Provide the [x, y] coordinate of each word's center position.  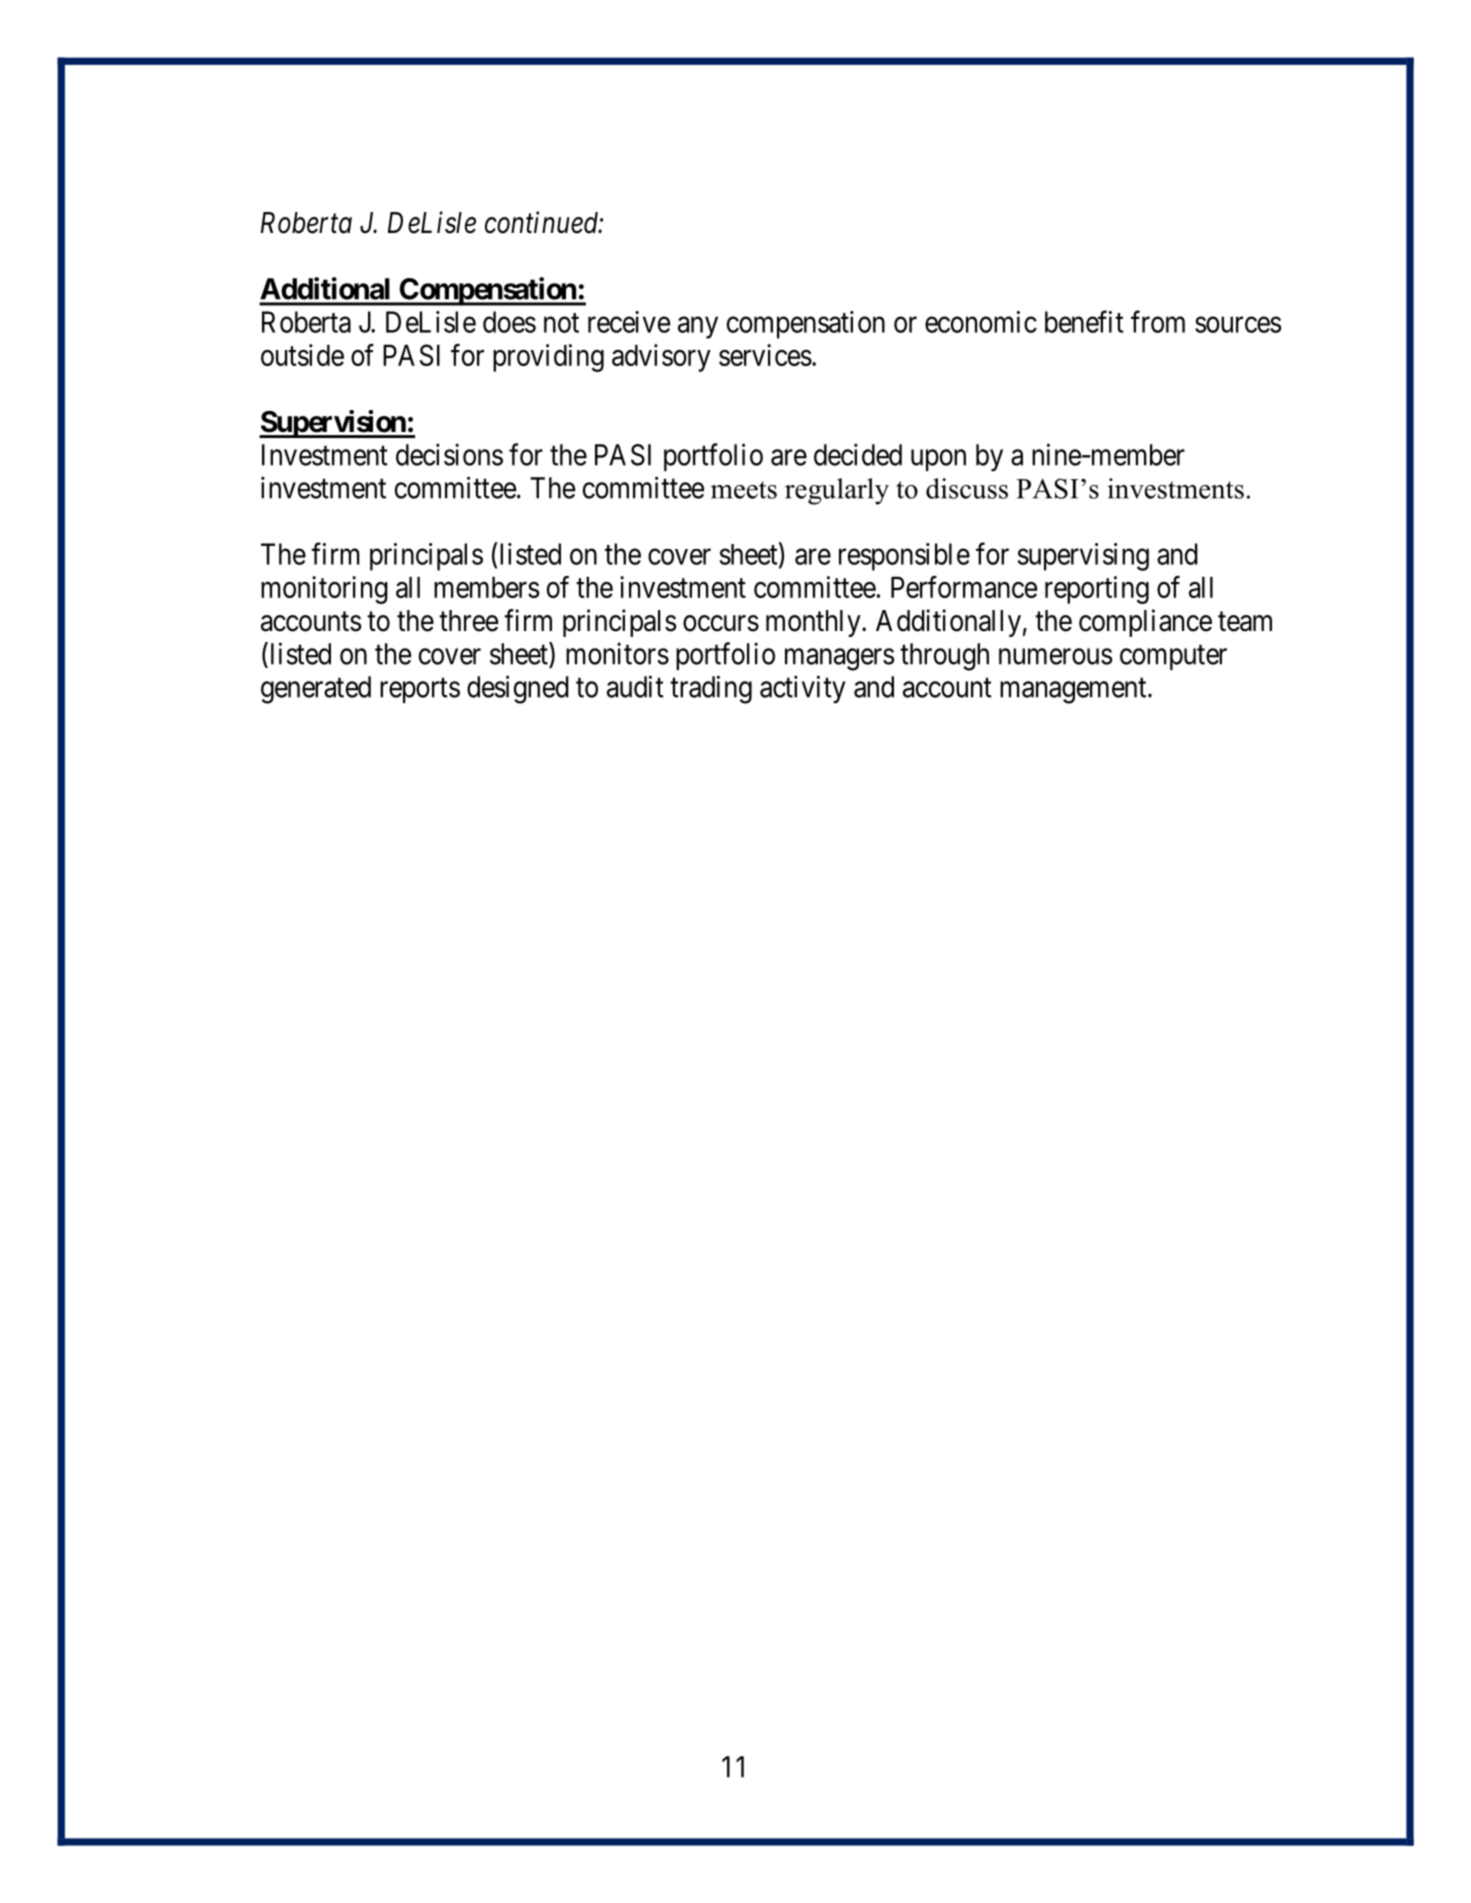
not [561, 323]
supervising [1083, 557]
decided [858, 454]
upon [938, 460]
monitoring [324, 590]
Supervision [333, 424]
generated [316, 690]
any [698, 328]
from [1158, 321]
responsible [904, 557]
